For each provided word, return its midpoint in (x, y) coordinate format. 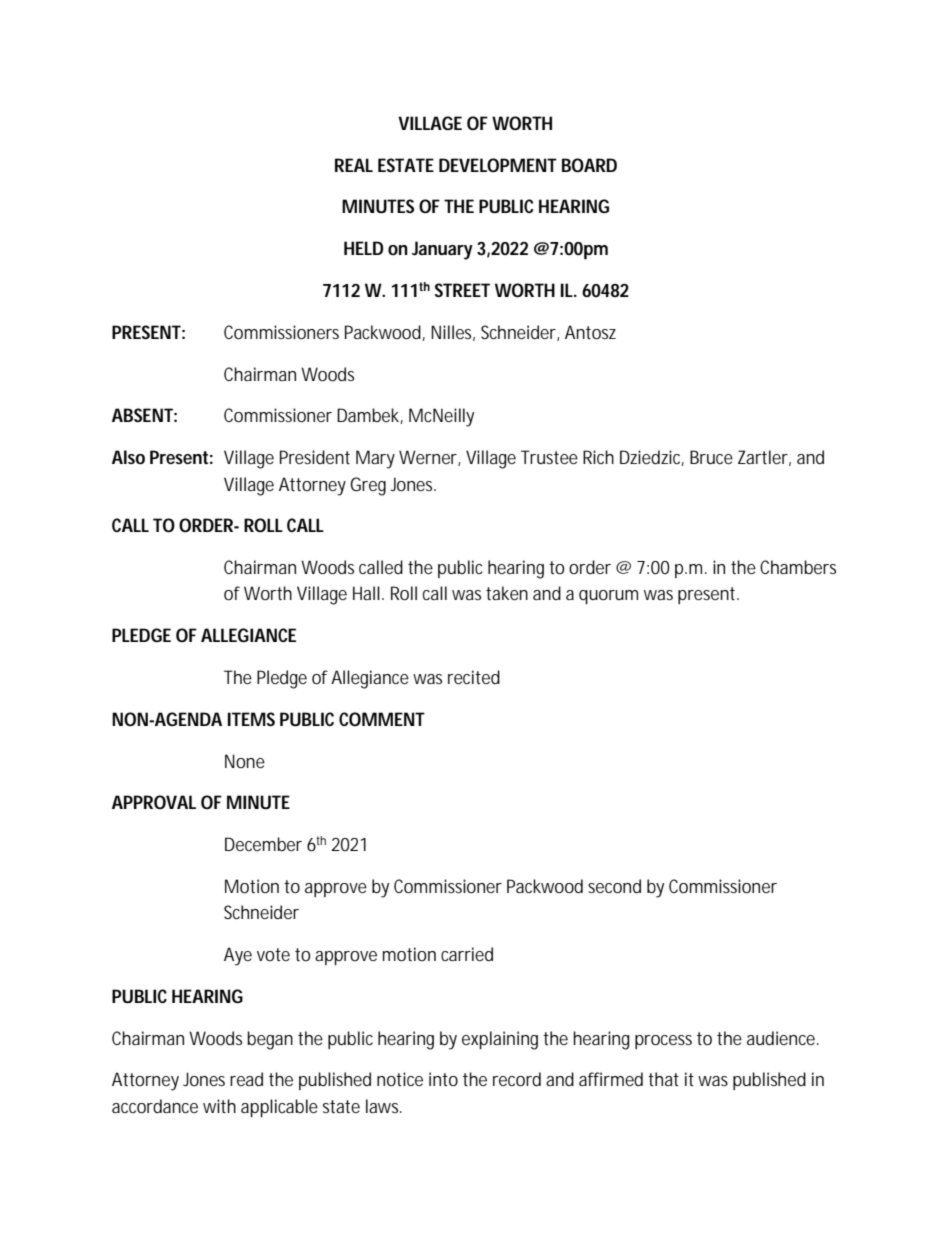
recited (474, 677)
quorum (608, 597)
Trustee (549, 457)
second (614, 886)
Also (128, 457)
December (263, 844)
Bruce (711, 457)
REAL (354, 165)
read (246, 1079)
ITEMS (251, 719)
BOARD (589, 165)
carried (467, 954)
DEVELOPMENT (498, 165)
